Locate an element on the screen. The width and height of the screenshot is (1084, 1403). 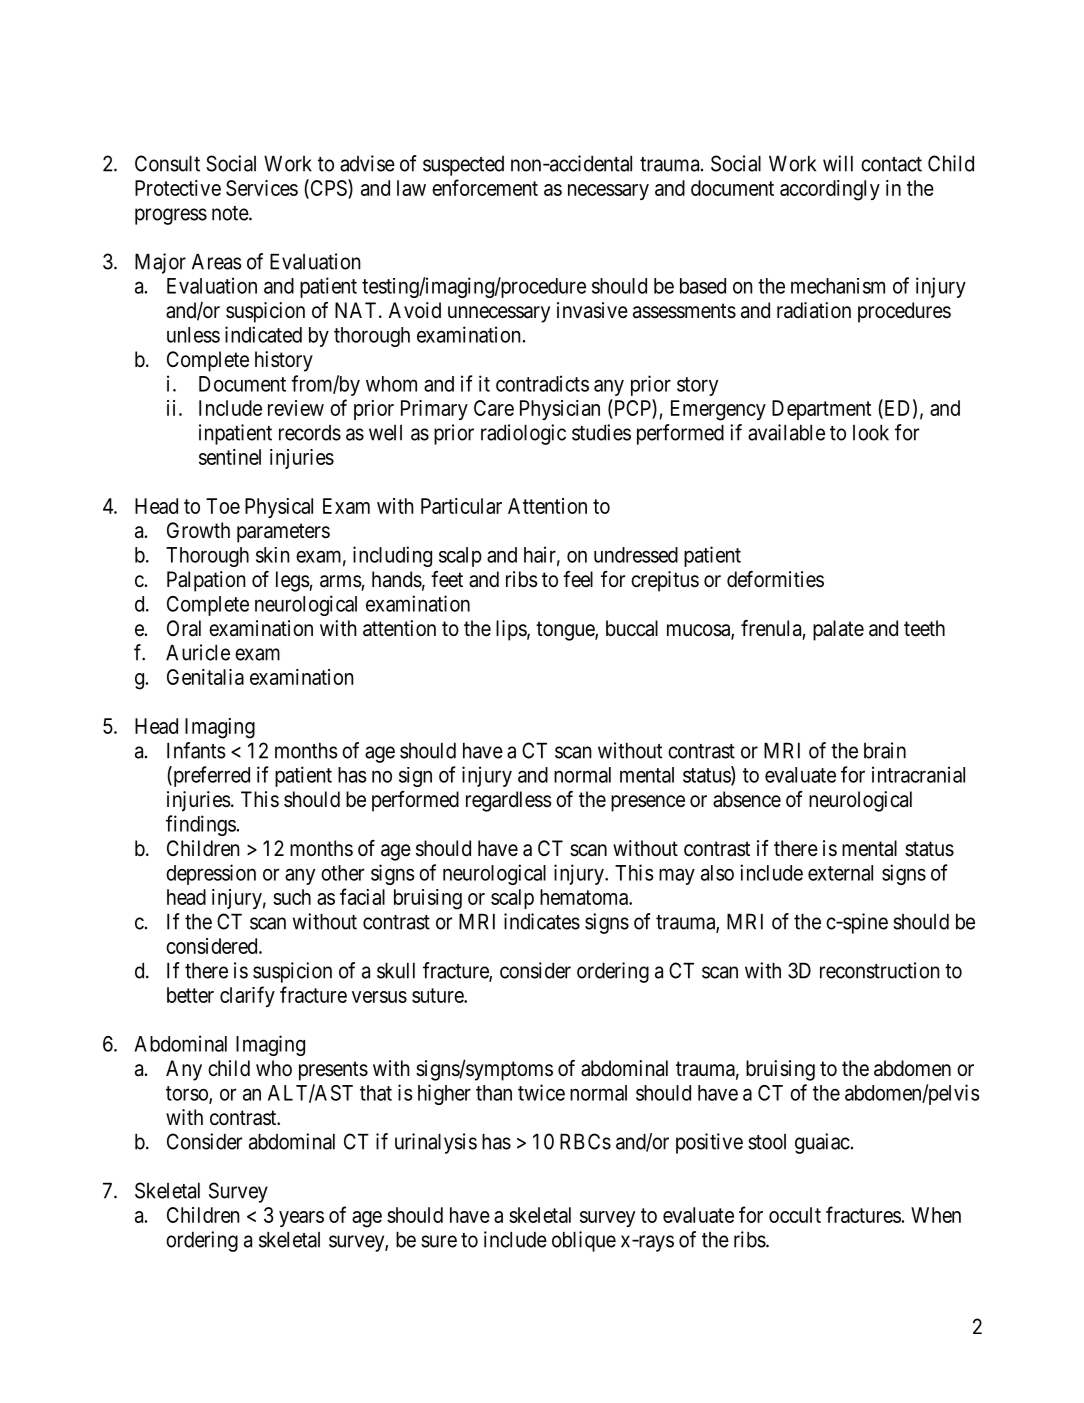
enforcement is located at coordinates (485, 187).
